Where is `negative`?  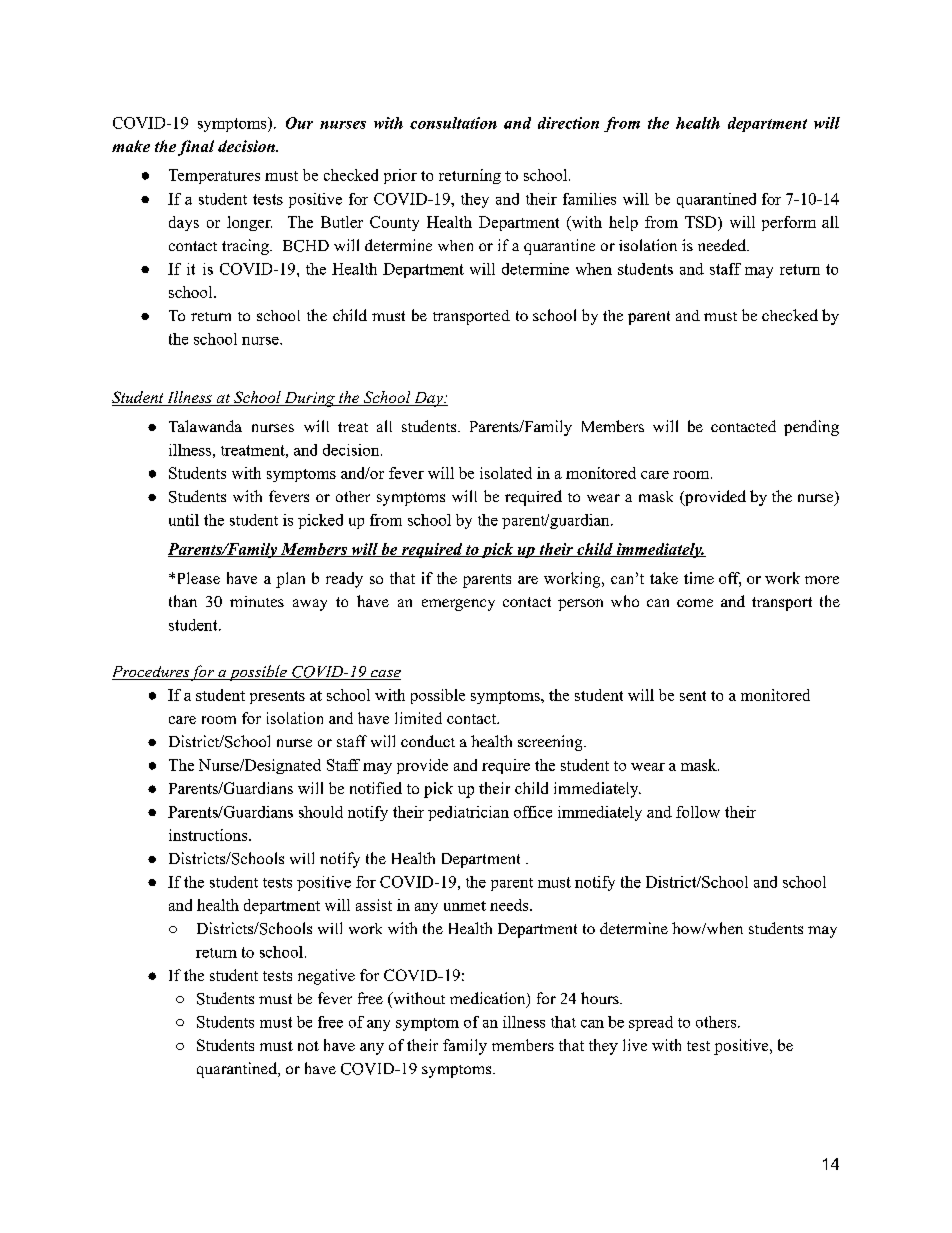
negative is located at coordinates (326, 977).
